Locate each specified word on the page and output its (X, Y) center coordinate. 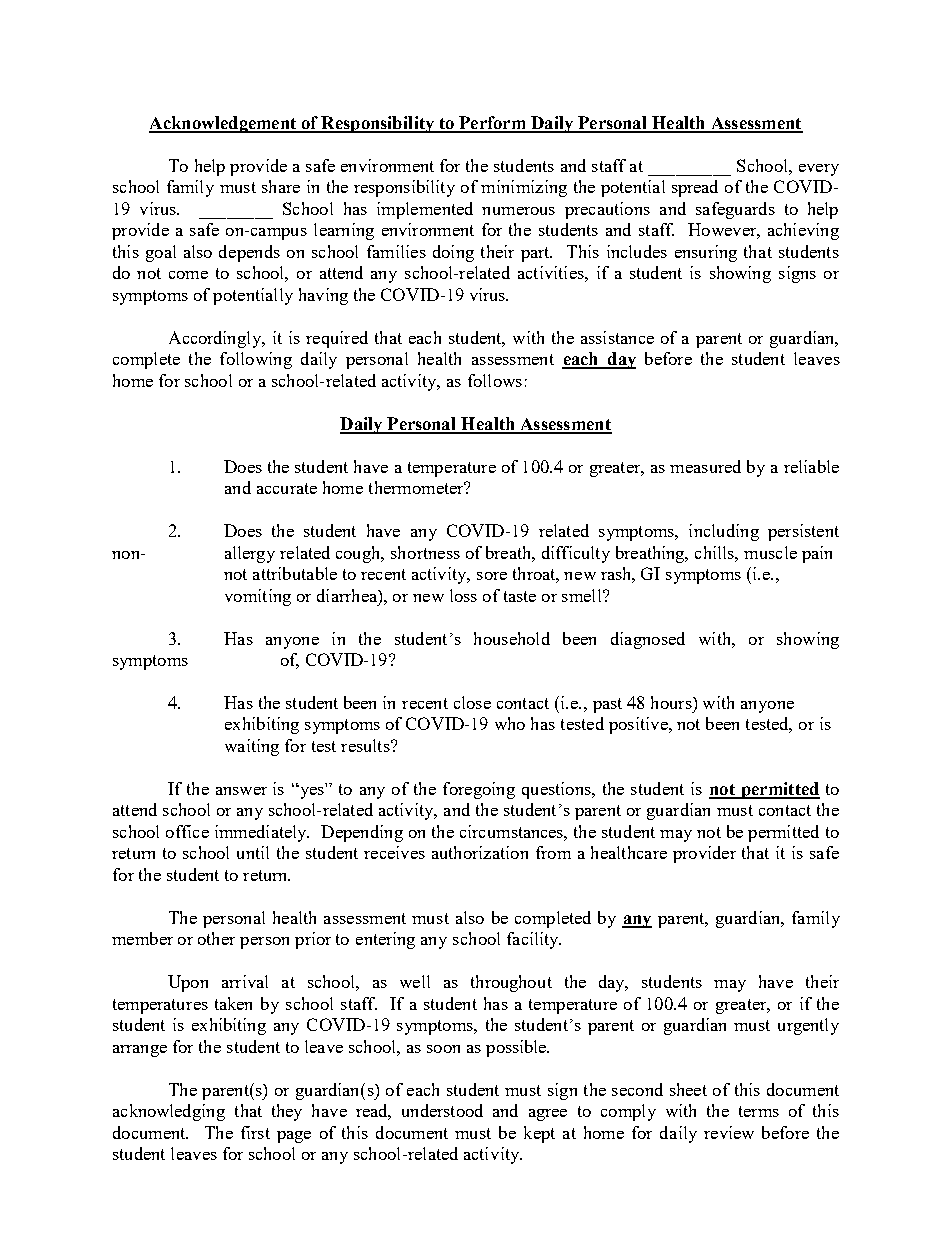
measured (705, 466)
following (256, 360)
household (512, 638)
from (553, 852)
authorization (480, 852)
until (253, 852)
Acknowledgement (223, 124)
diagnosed (648, 640)
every (819, 170)
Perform (492, 124)
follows (495, 380)
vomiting (258, 597)
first (255, 1132)
